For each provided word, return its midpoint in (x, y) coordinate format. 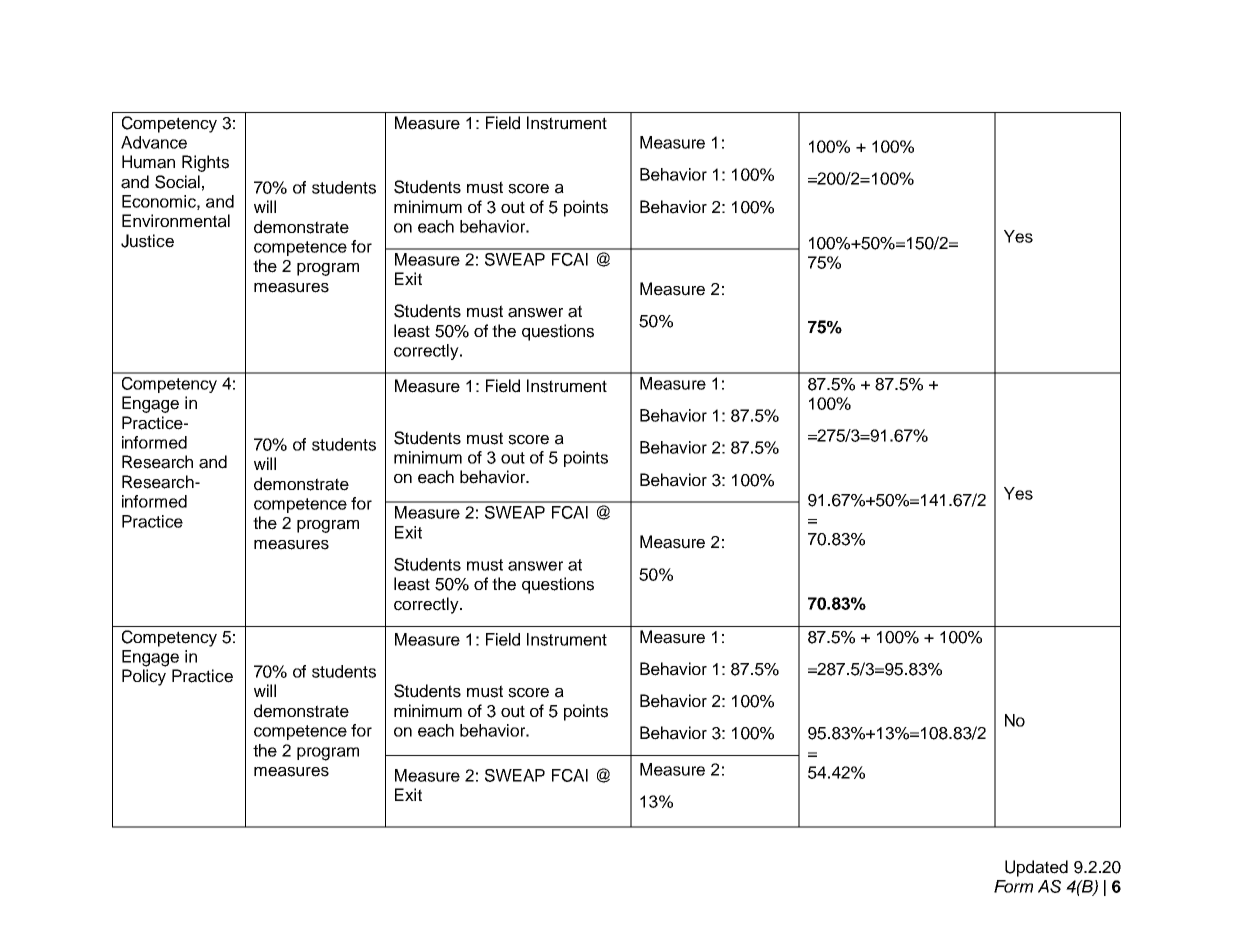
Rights (205, 163)
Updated (1036, 868)
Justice (147, 241)
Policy (144, 677)
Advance (154, 142)
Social (177, 182)
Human (148, 162)
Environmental (176, 221)
